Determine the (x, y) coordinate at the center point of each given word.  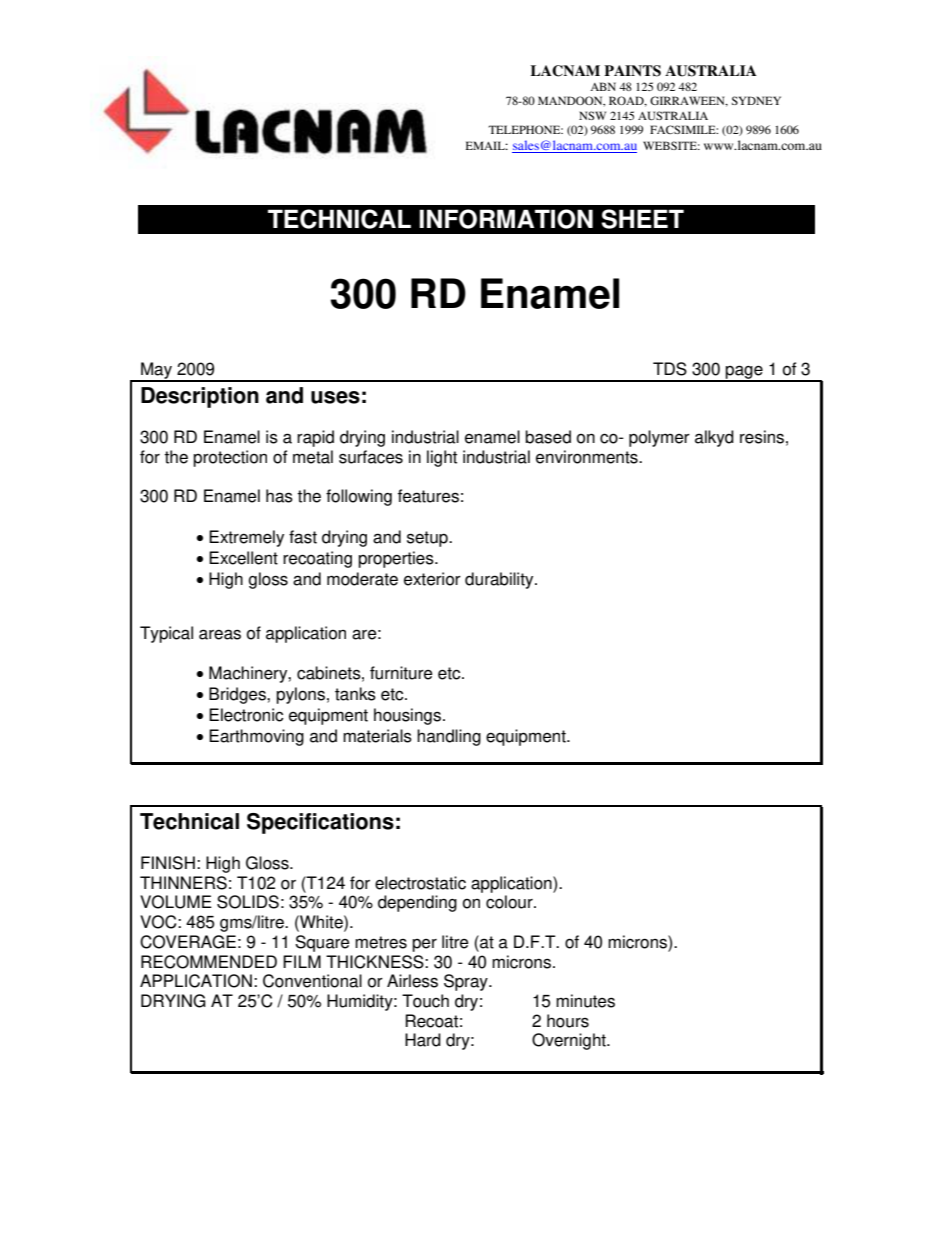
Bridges (238, 695)
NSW (592, 115)
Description (200, 397)
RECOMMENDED (209, 962)
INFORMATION (506, 219)
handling (449, 737)
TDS (670, 369)
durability (500, 580)
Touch (425, 1001)
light (442, 458)
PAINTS (632, 71)
